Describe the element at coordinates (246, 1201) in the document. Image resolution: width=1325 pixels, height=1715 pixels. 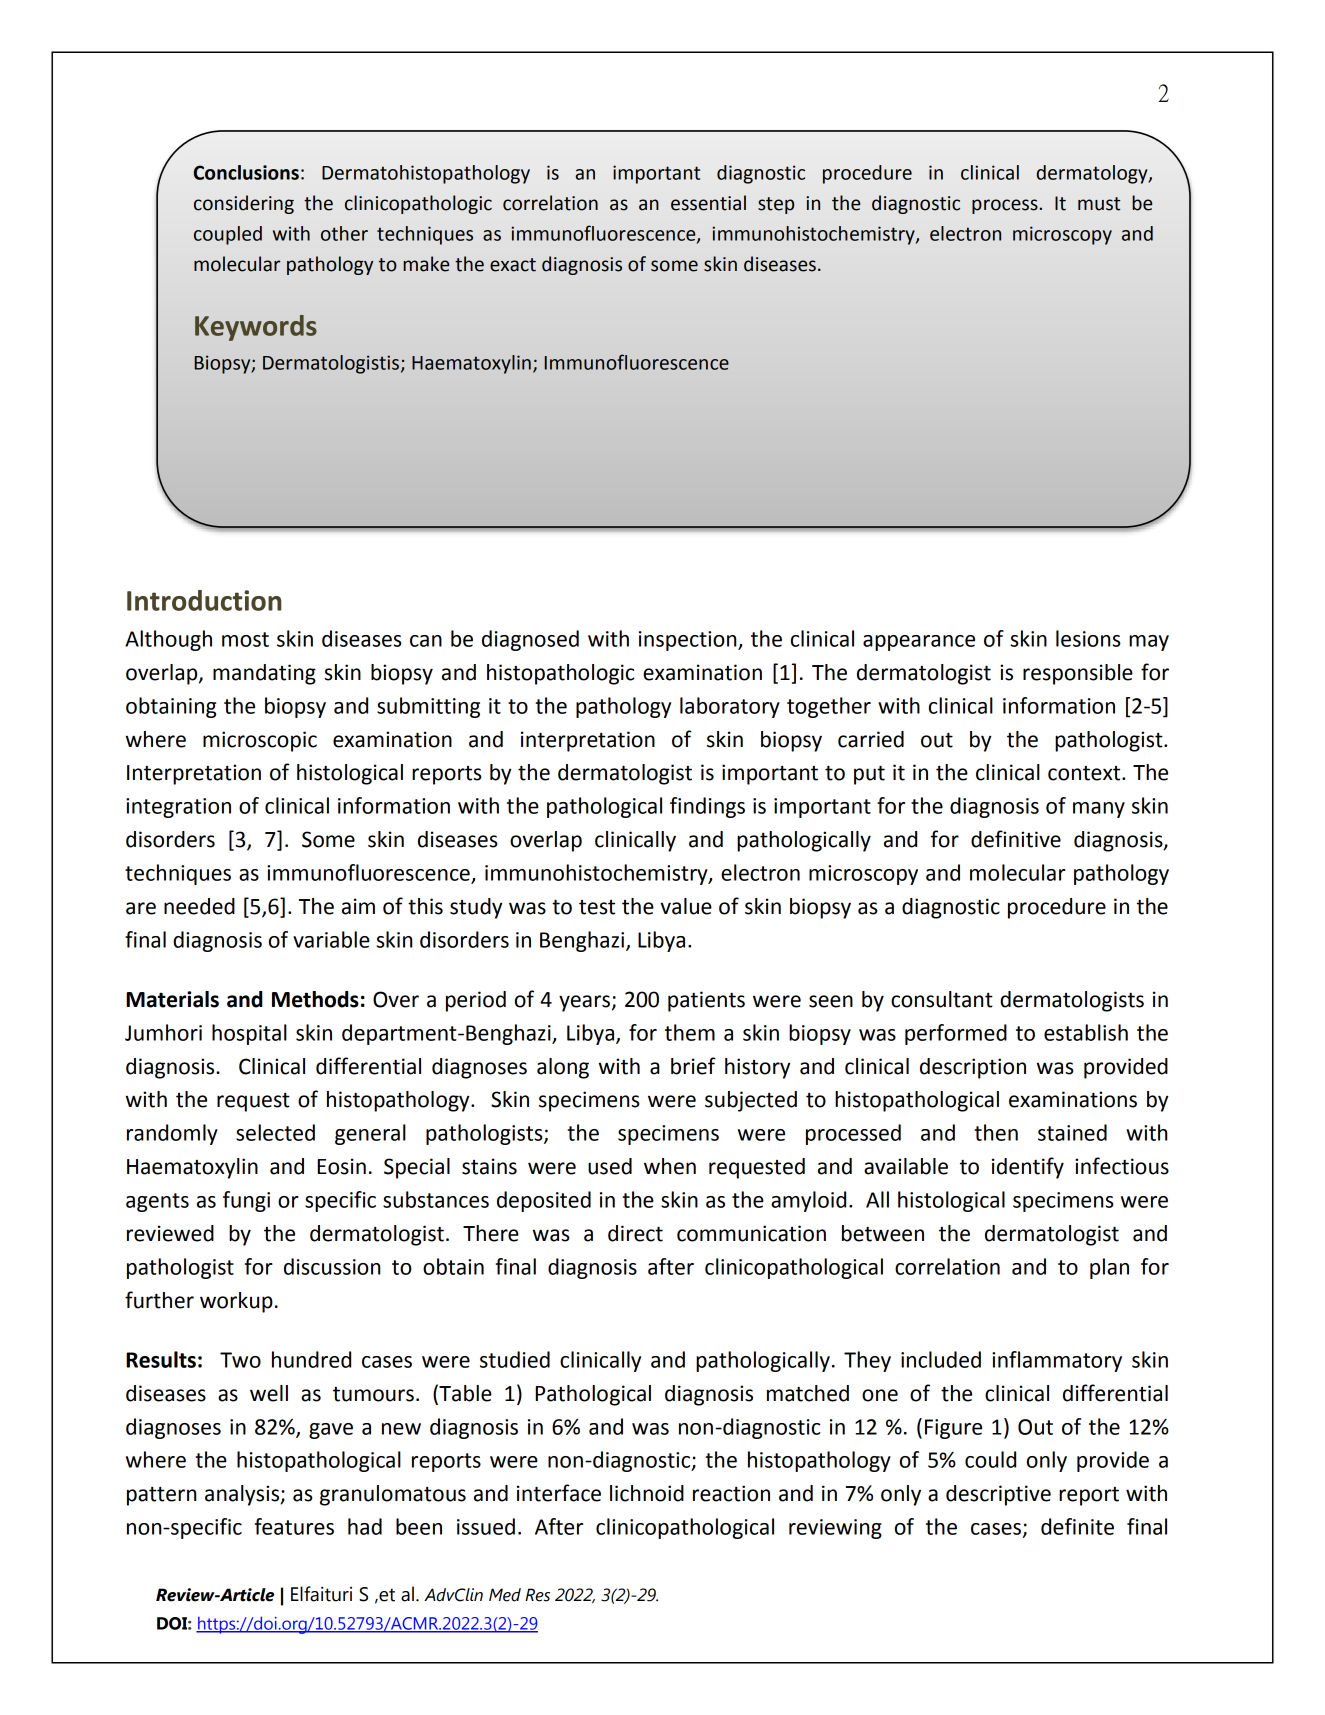
I see `fungi` at that location.
